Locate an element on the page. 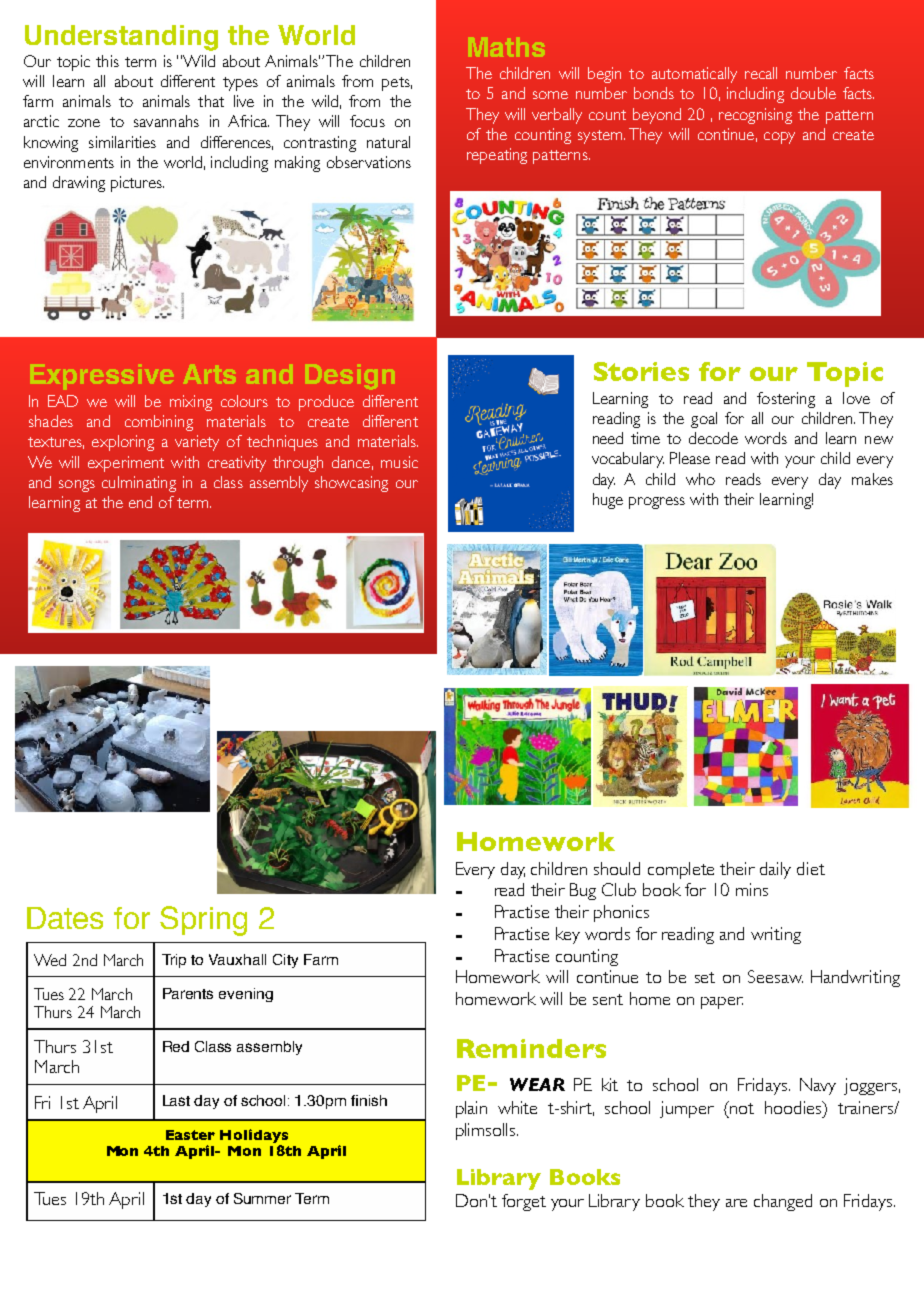 The image size is (924, 1308). repeating is located at coordinates (497, 156).
